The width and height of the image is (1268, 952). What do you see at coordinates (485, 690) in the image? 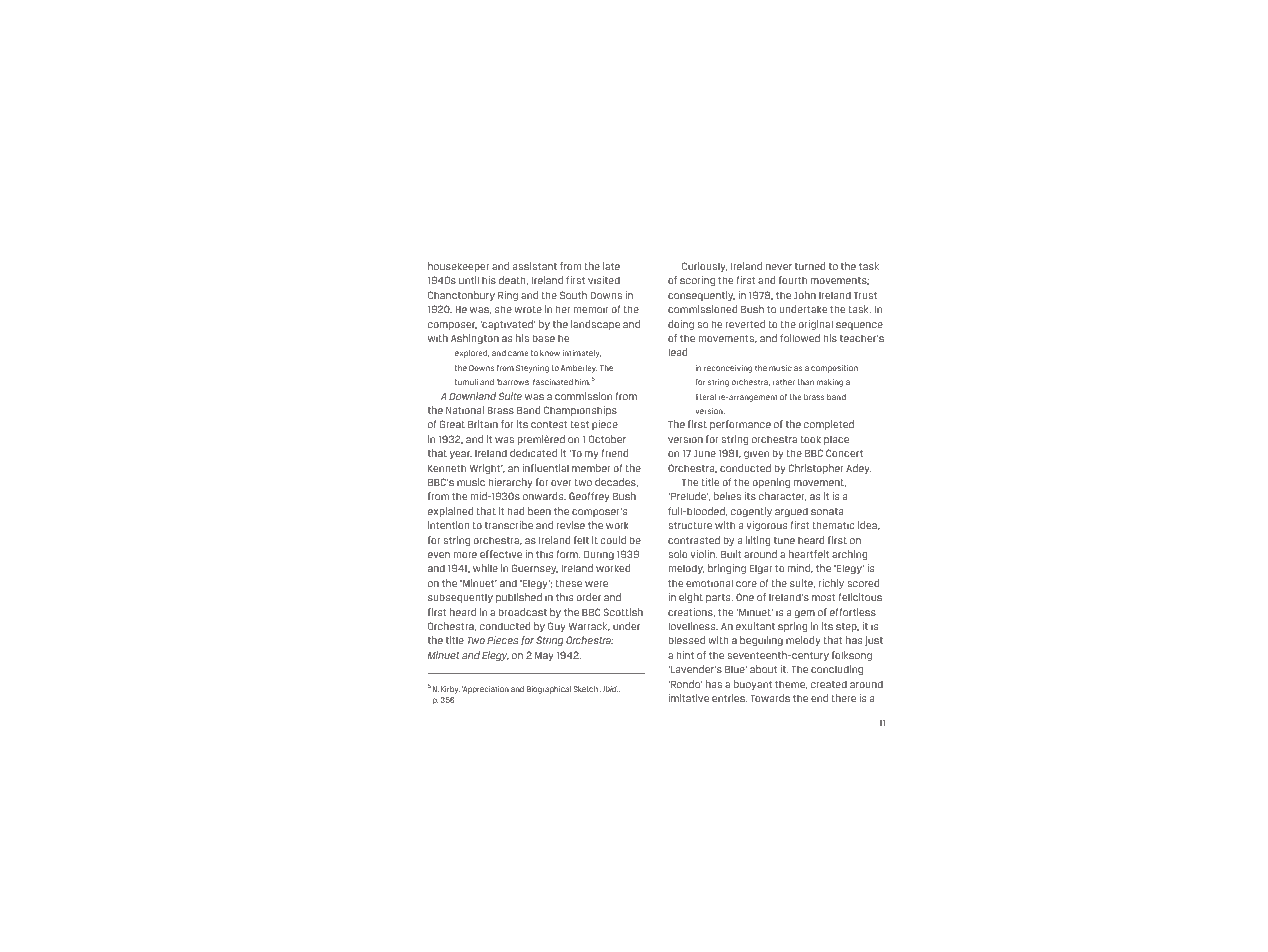
I see `Appreciation` at bounding box center [485, 690].
